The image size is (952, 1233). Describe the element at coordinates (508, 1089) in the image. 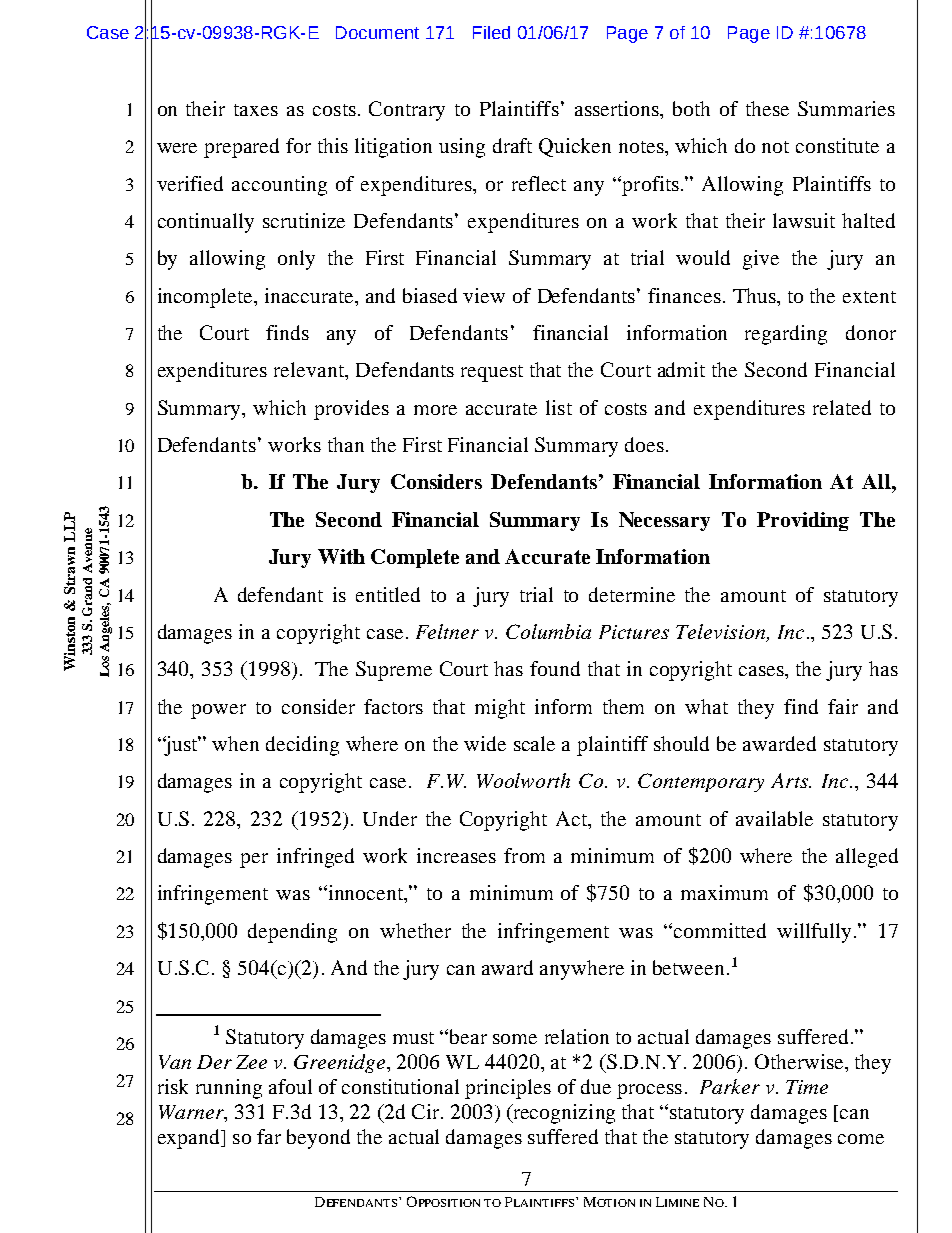

I see `principles` at that location.
